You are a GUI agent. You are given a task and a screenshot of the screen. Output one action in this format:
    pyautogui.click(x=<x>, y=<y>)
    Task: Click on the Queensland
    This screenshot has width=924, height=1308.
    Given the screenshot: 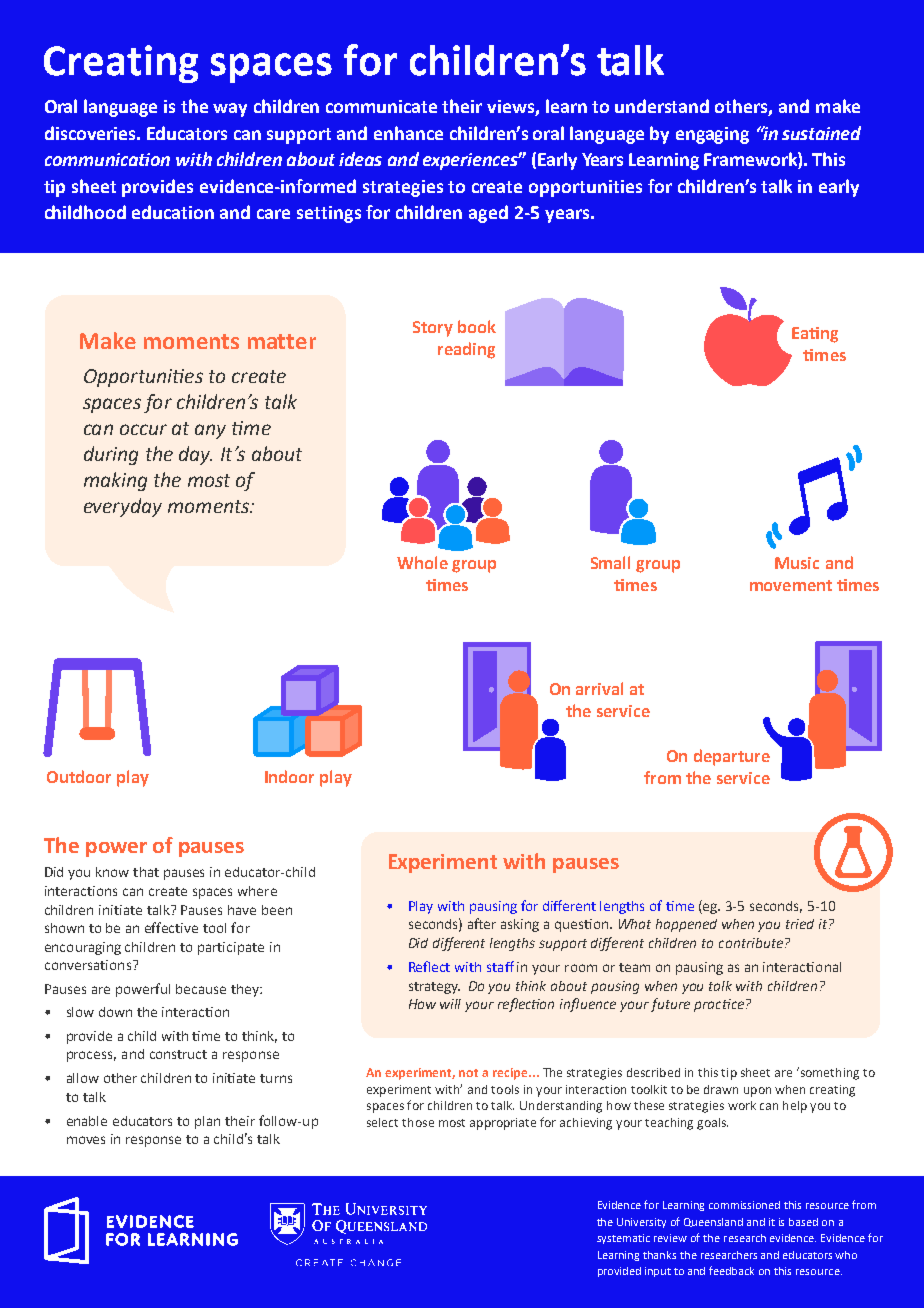 What is the action you would take?
    pyautogui.click(x=713, y=1222)
